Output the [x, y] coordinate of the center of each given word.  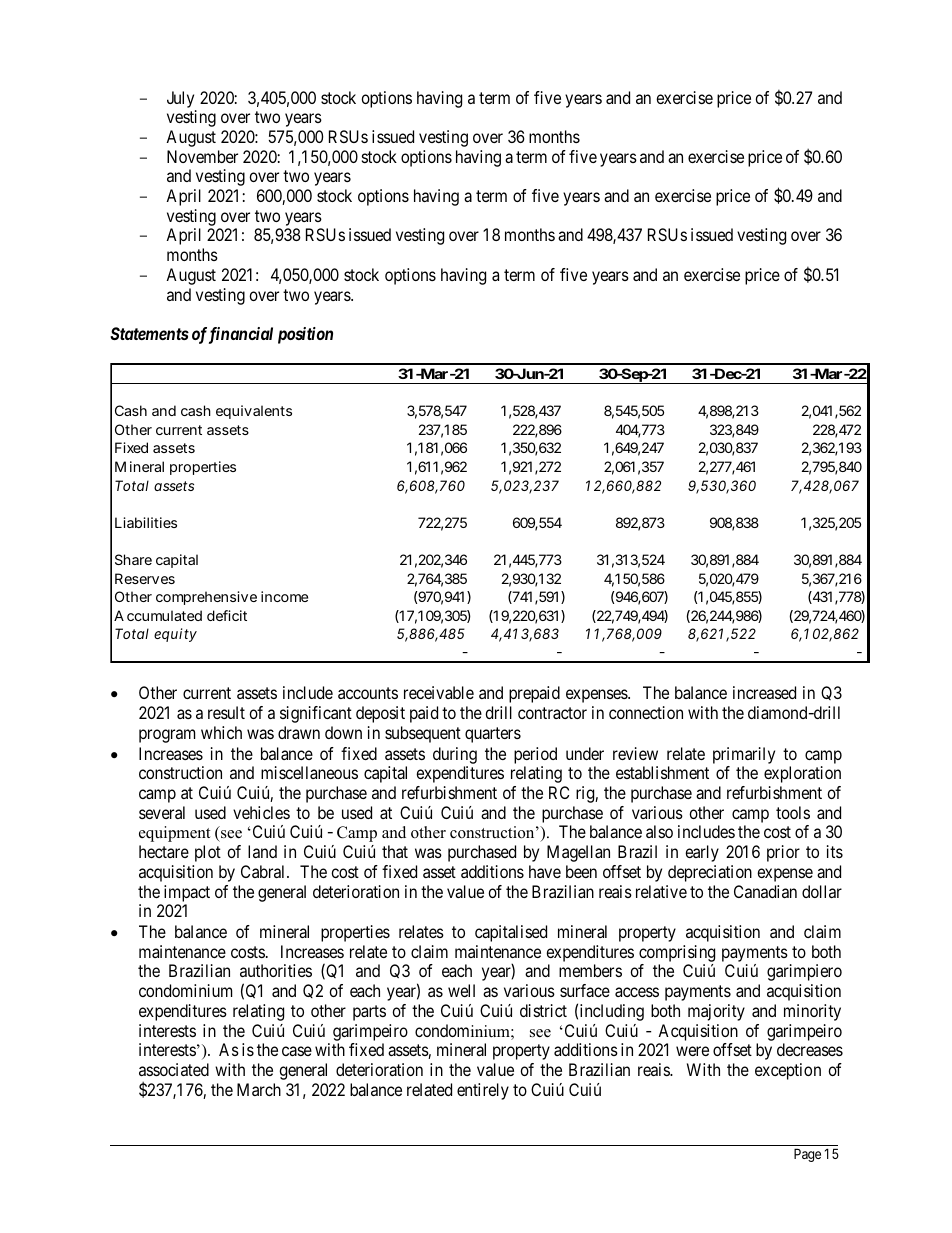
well [461, 990]
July [180, 99]
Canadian [765, 891]
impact [187, 893]
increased [764, 692]
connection [646, 712]
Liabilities [146, 522]
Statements [149, 333]
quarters [493, 735]
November [202, 156]
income [284, 596]
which [221, 732]
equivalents [254, 412]
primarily [744, 755]
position [305, 335]
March [259, 1089]
